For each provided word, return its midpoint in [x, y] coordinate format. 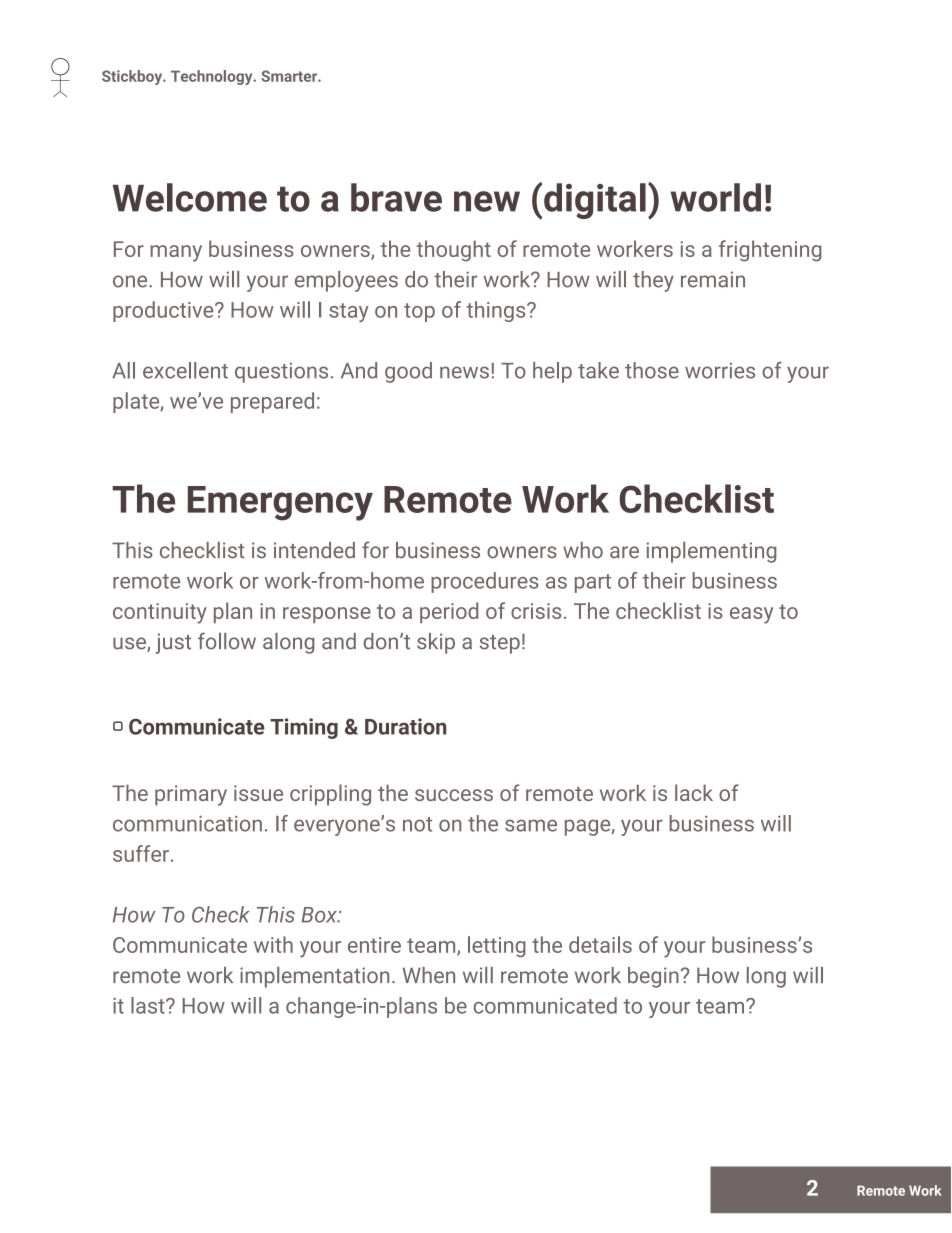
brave [396, 197]
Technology [213, 77]
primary [191, 795]
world [716, 197]
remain [713, 279]
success [454, 795]
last [149, 1005]
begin [653, 977]
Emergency [280, 503]
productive [164, 311]
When [429, 975]
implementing [711, 552]
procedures [485, 582]
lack [694, 792]
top [419, 312]
